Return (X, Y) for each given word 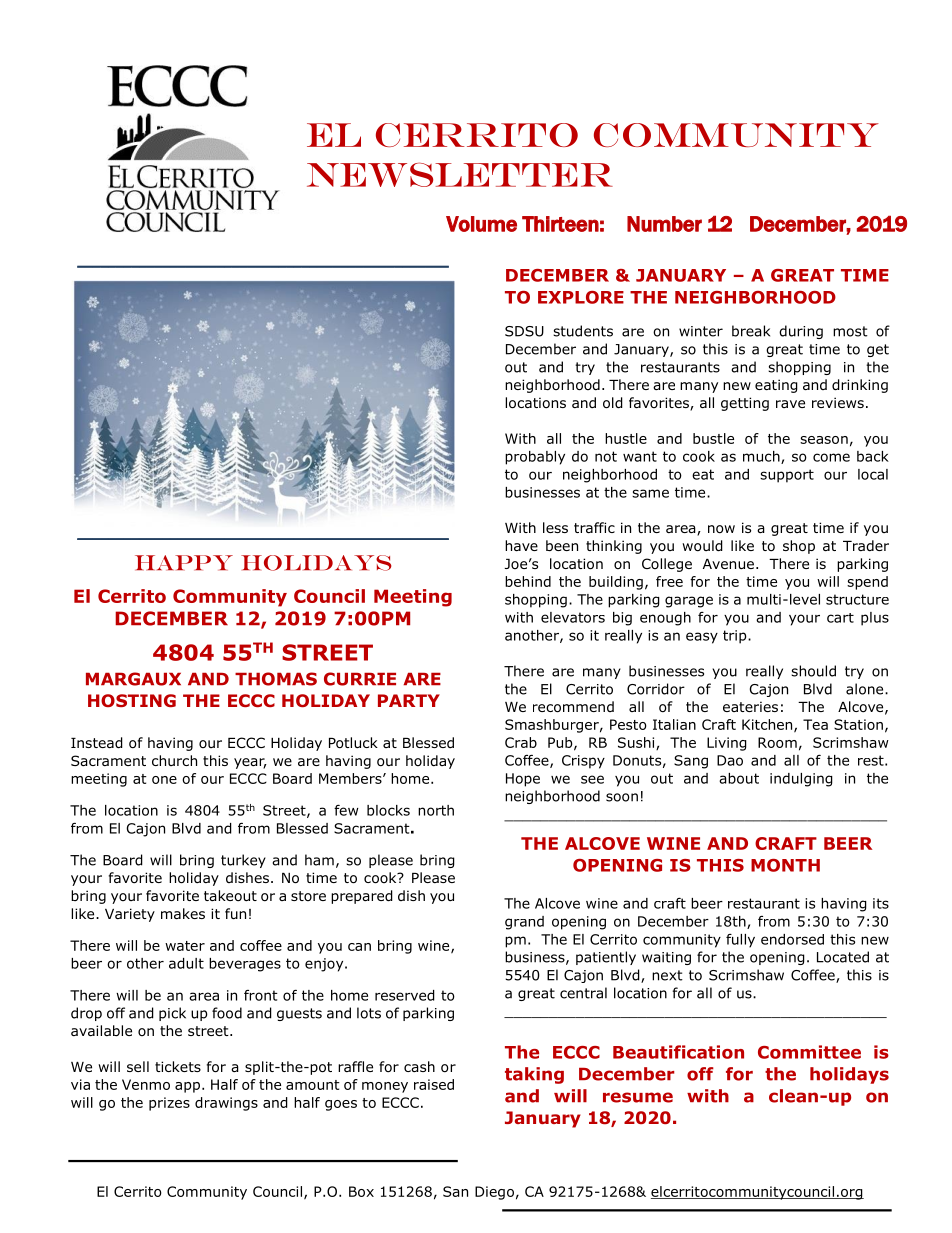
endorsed (792, 939)
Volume (481, 224)
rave (790, 404)
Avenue (728, 564)
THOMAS (276, 679)
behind (528, 581)
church (174, 760)
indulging (801, 780)
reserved (405, 995)
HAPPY (184, 562)
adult (186, 963)
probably (535, 458)
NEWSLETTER (460, 174)
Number (664, 224)
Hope (523, 780)
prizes (169, 1104)
